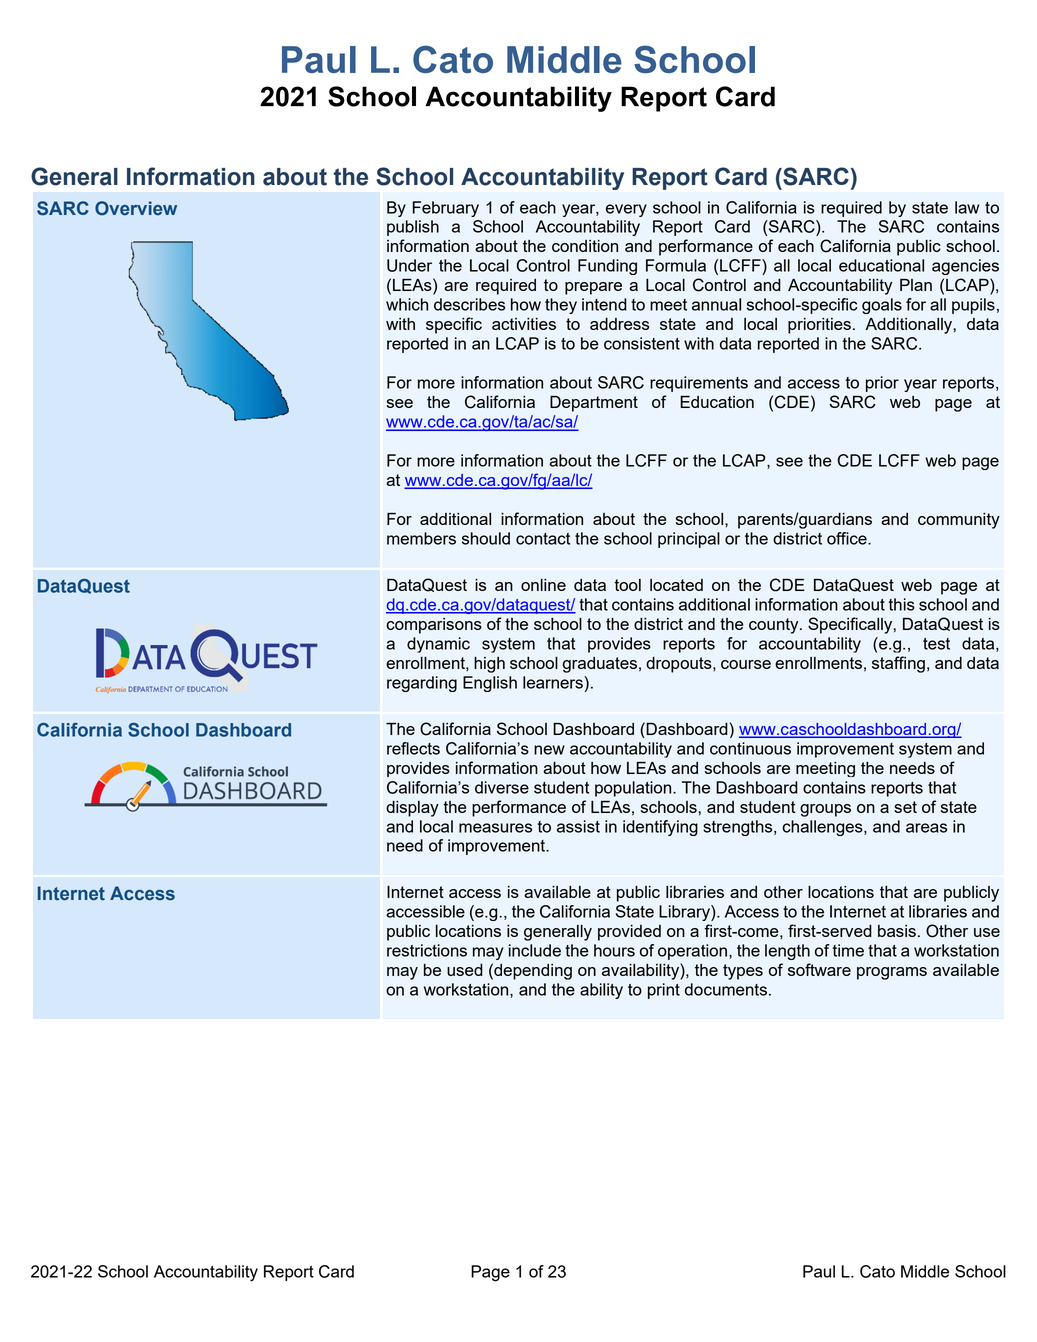 The width and height of the screenshot is (1037, 1342). Describe the element at coordinates (543, 585) in the screenshot. I see `online` at that location.
